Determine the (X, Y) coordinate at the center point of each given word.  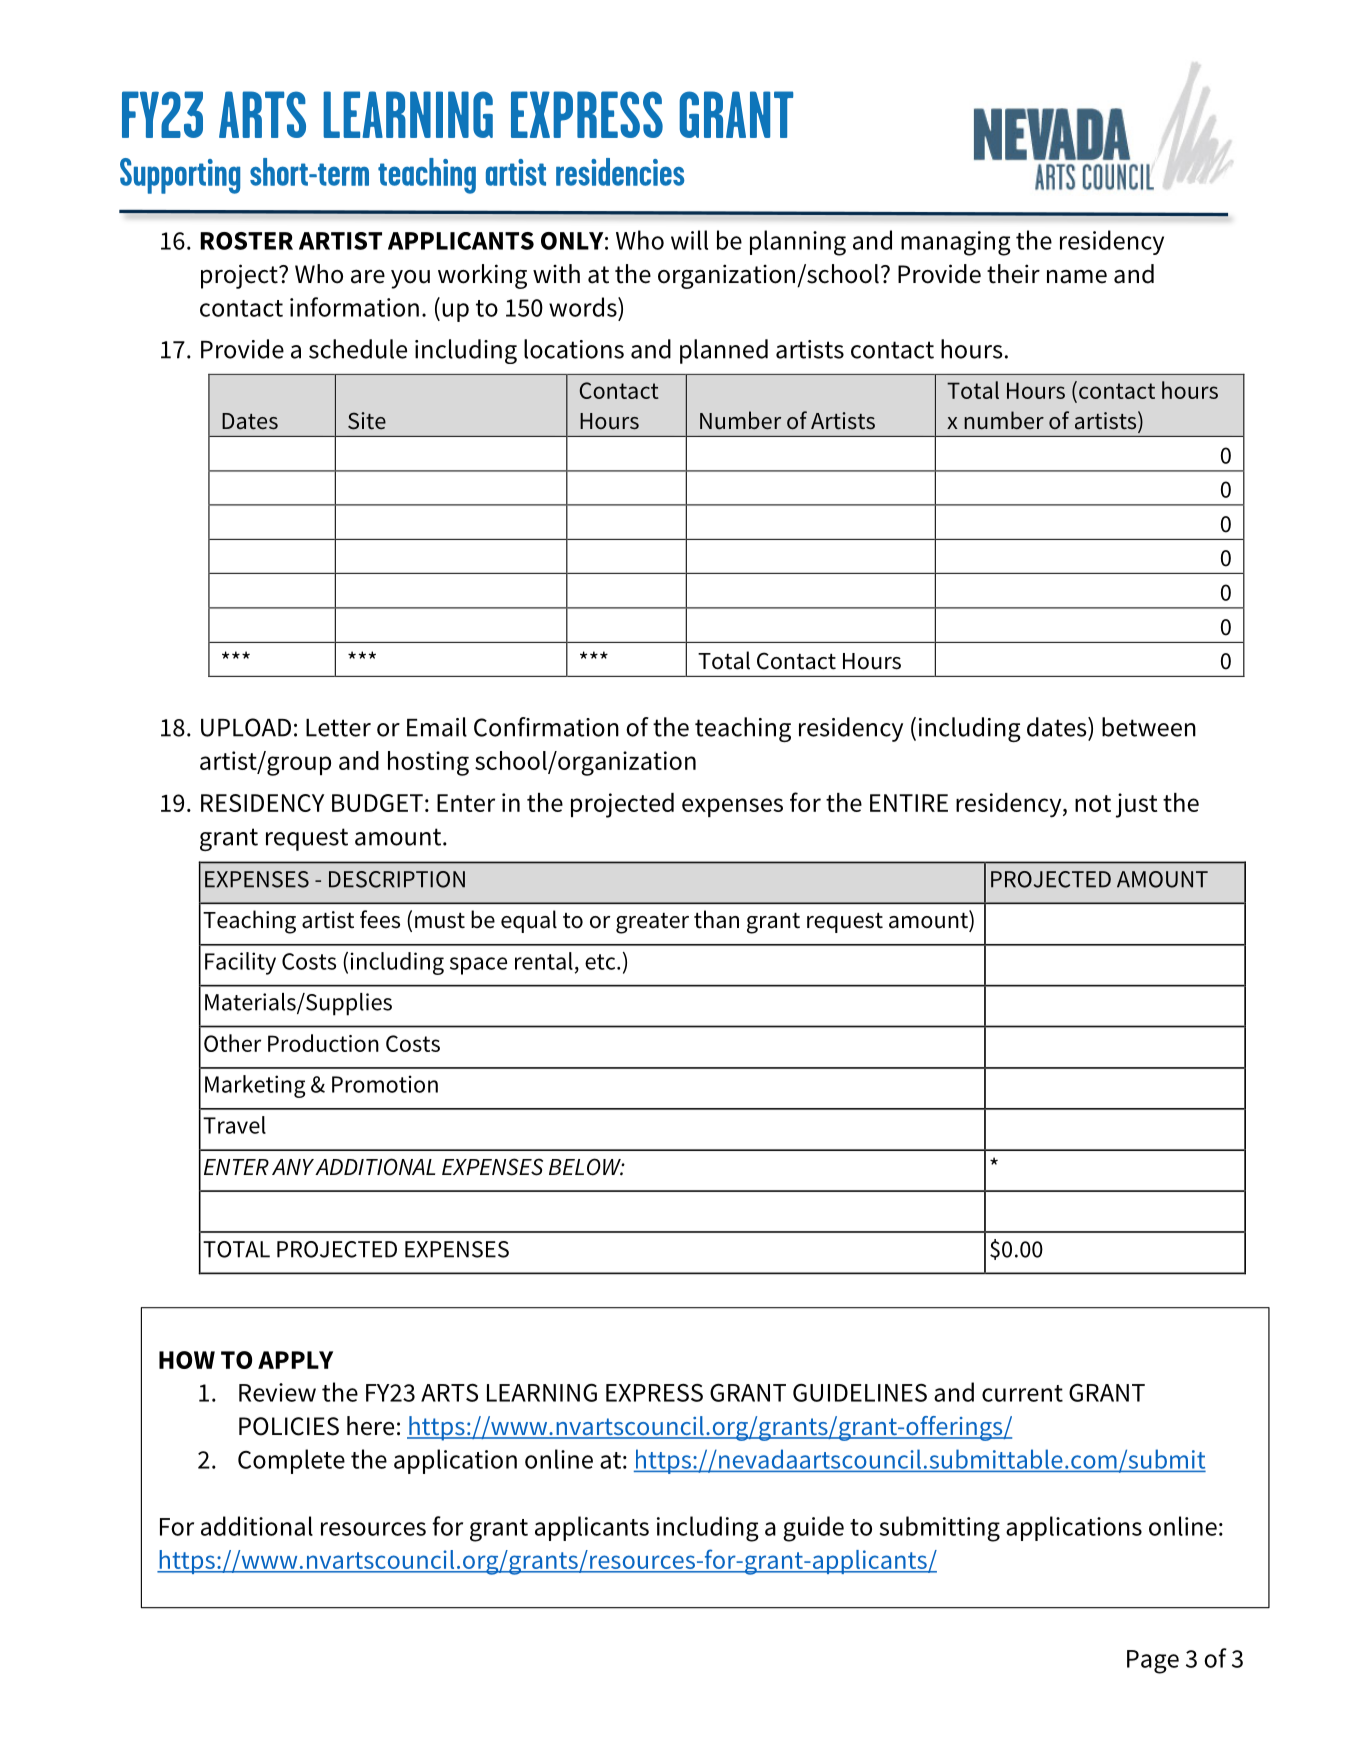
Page (1153, 1662)
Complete (291, 1461)
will (689, 240)
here (370, 1426)
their (1013, 274)
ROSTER (246, 241)
